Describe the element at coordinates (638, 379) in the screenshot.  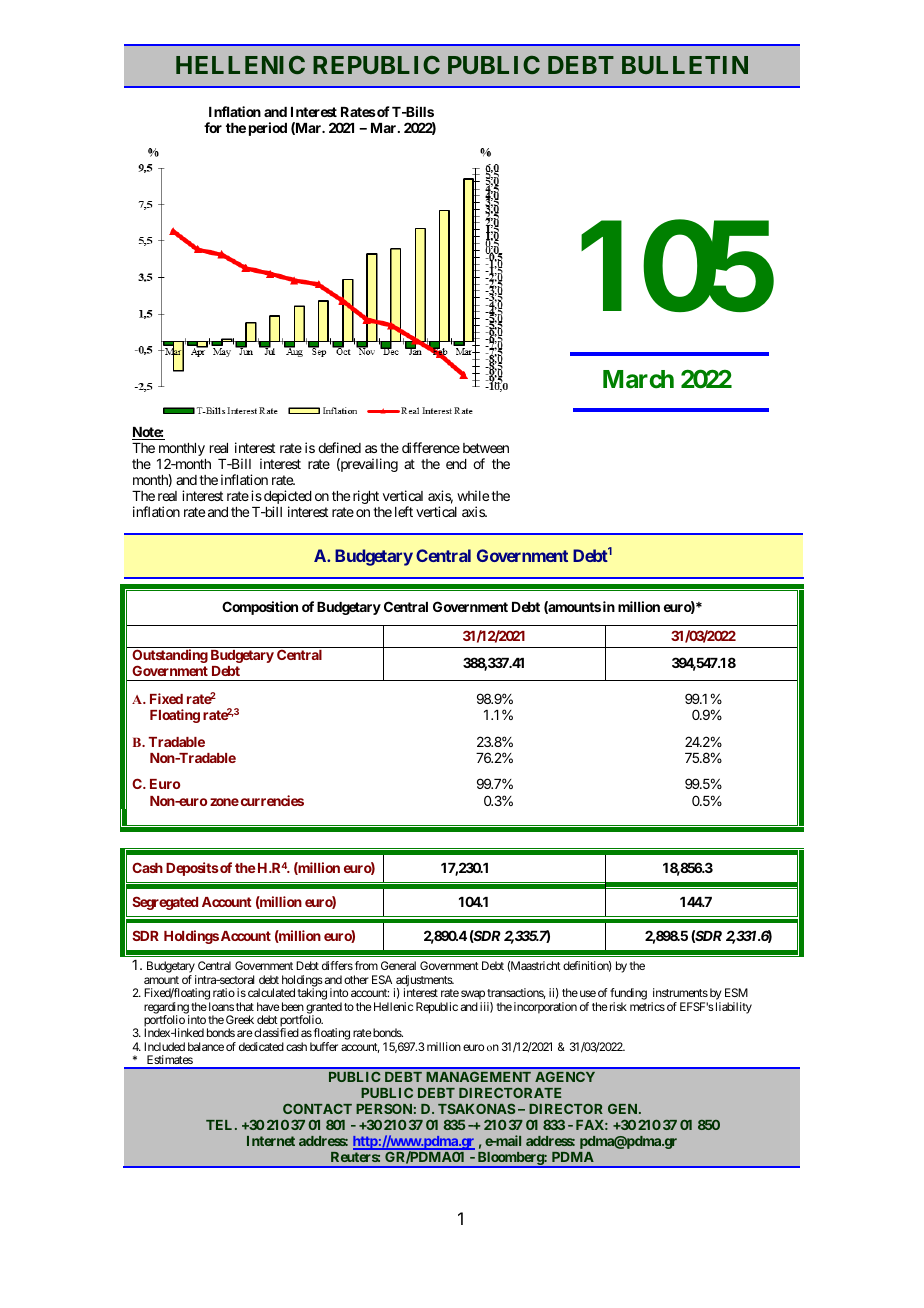
I see `March` at that location.
